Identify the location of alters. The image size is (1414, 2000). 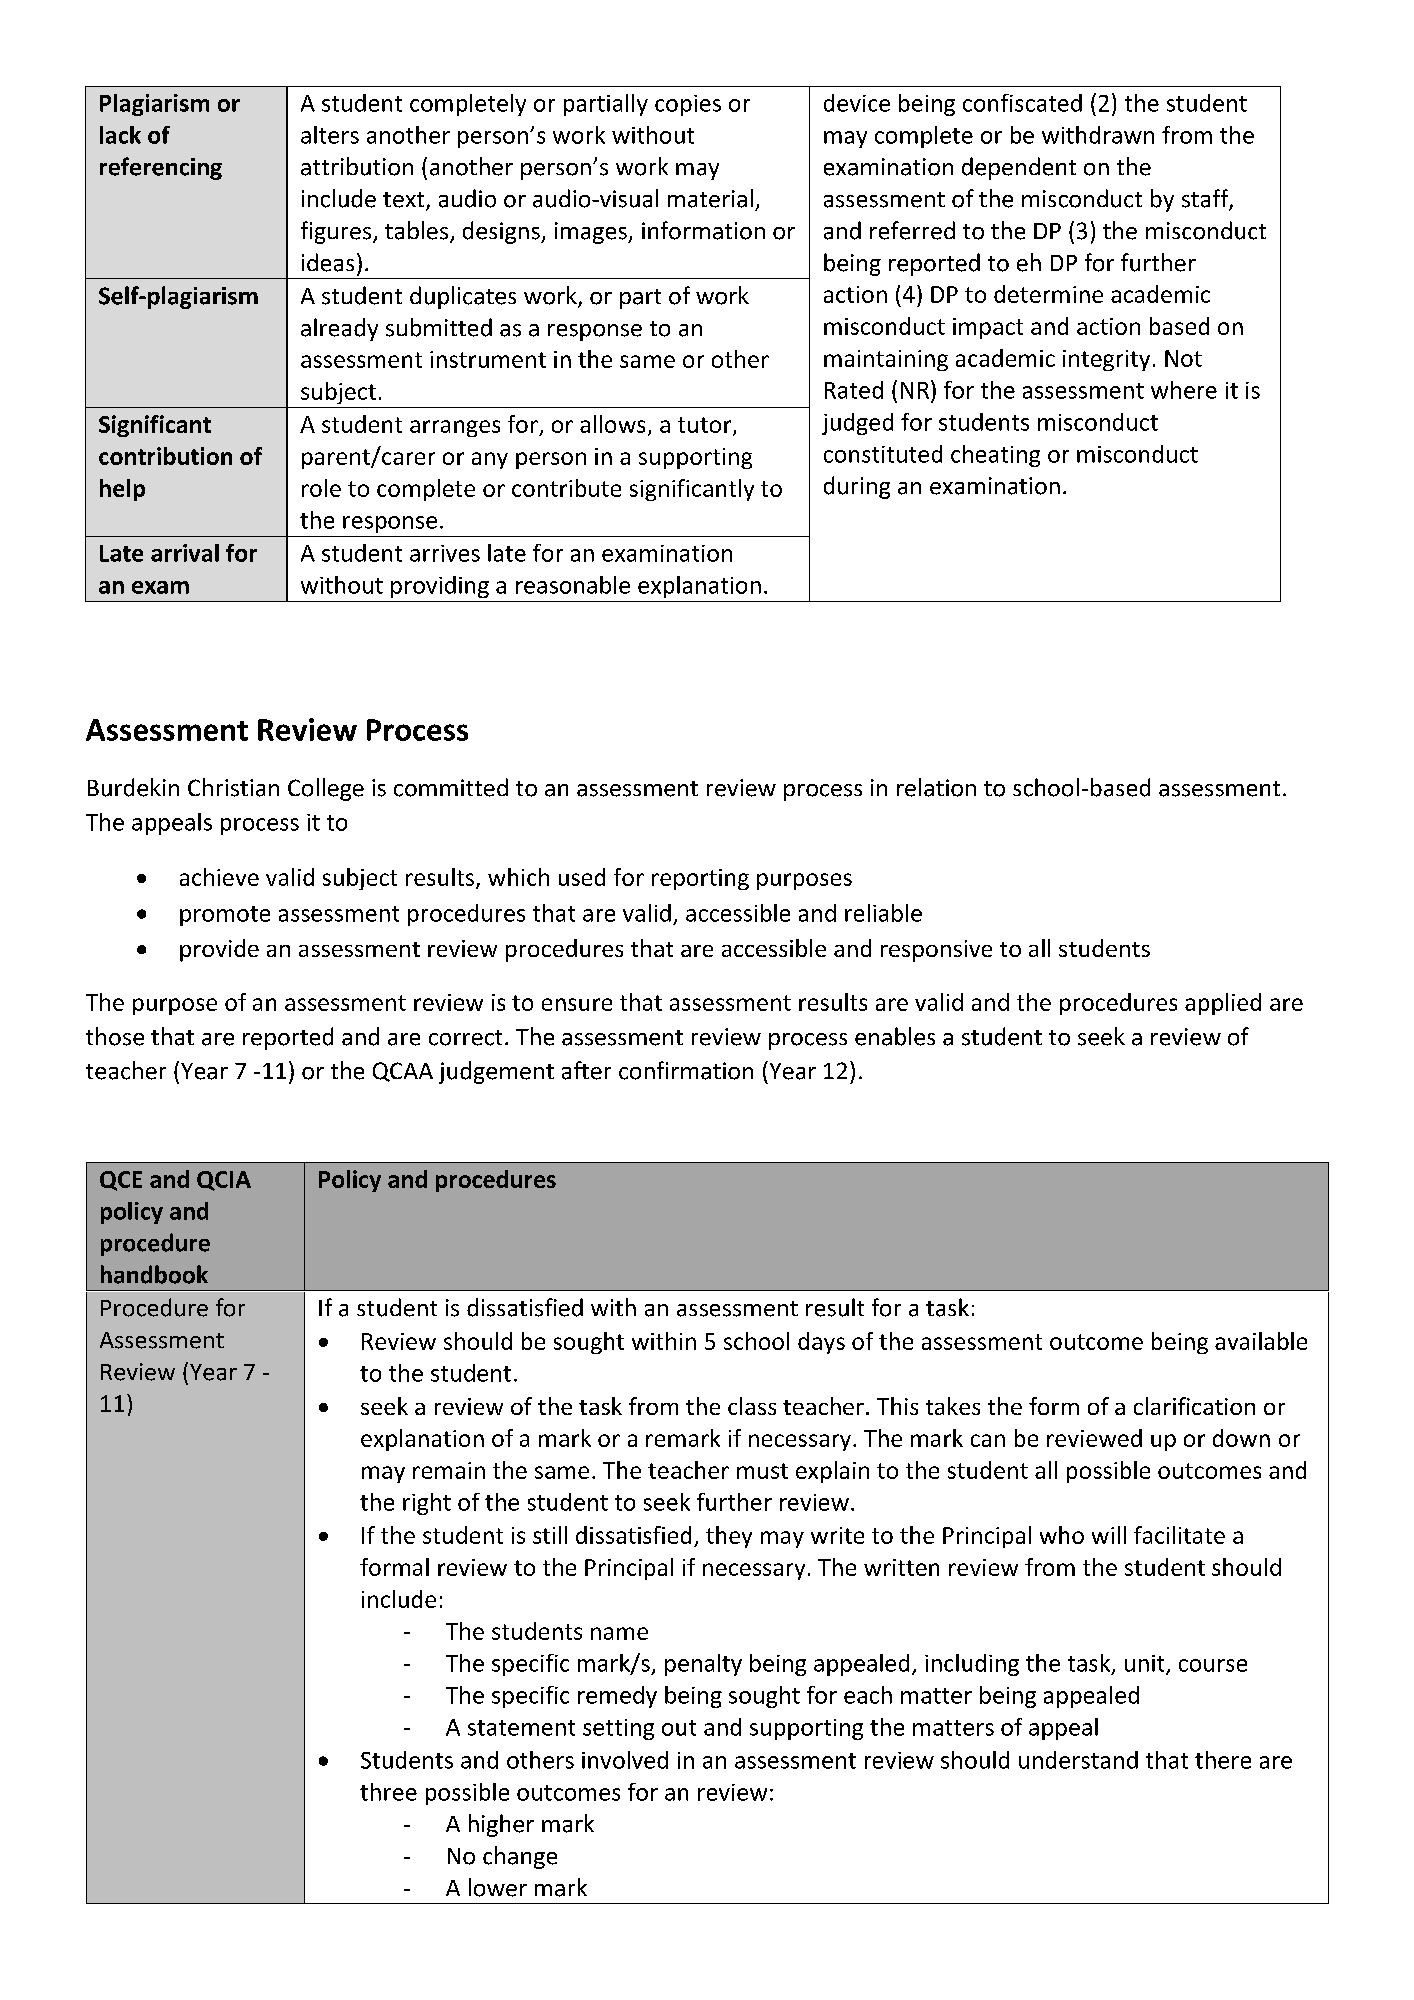
(330, 135).
